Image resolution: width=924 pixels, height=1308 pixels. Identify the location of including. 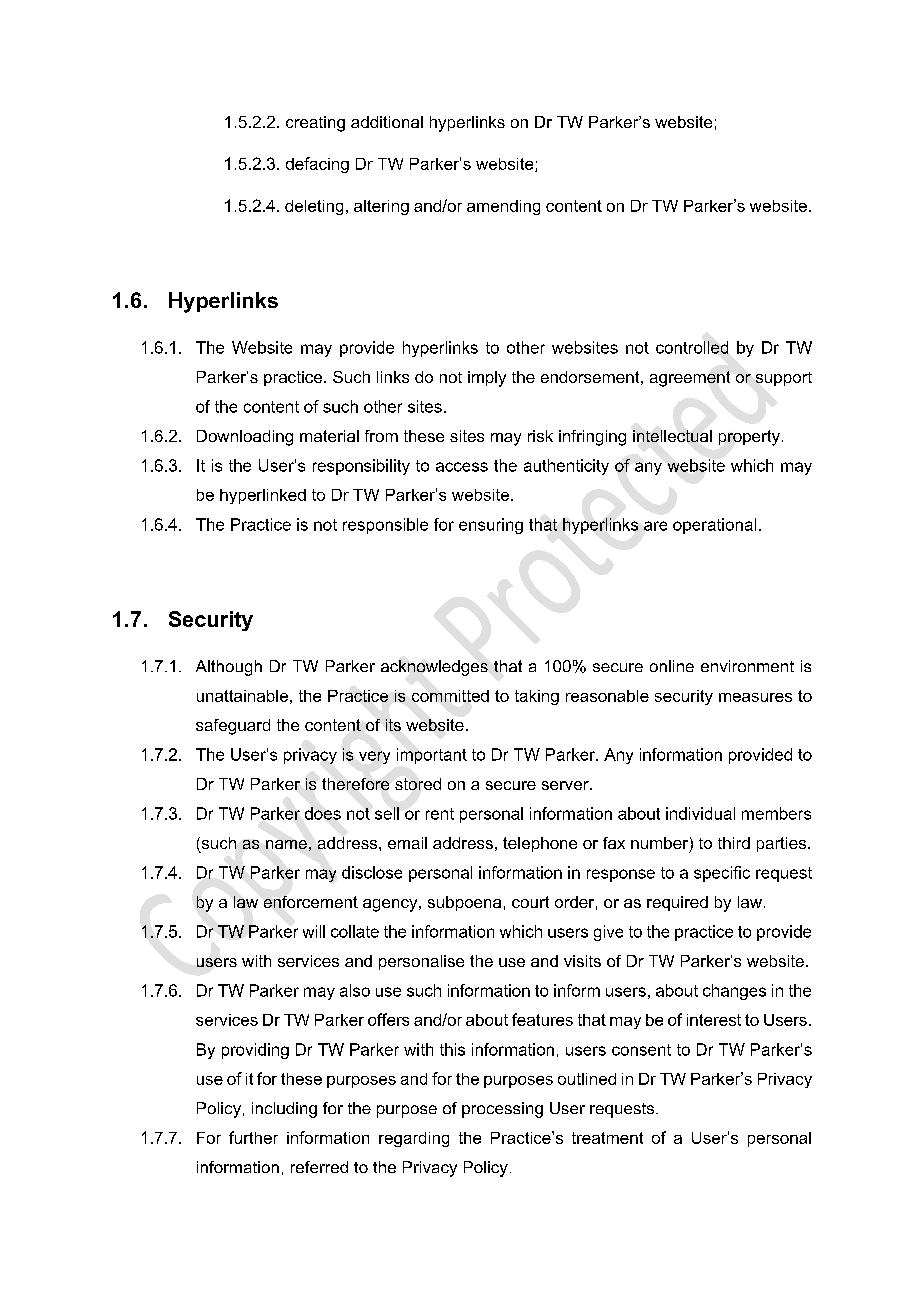
(284, 1110).
